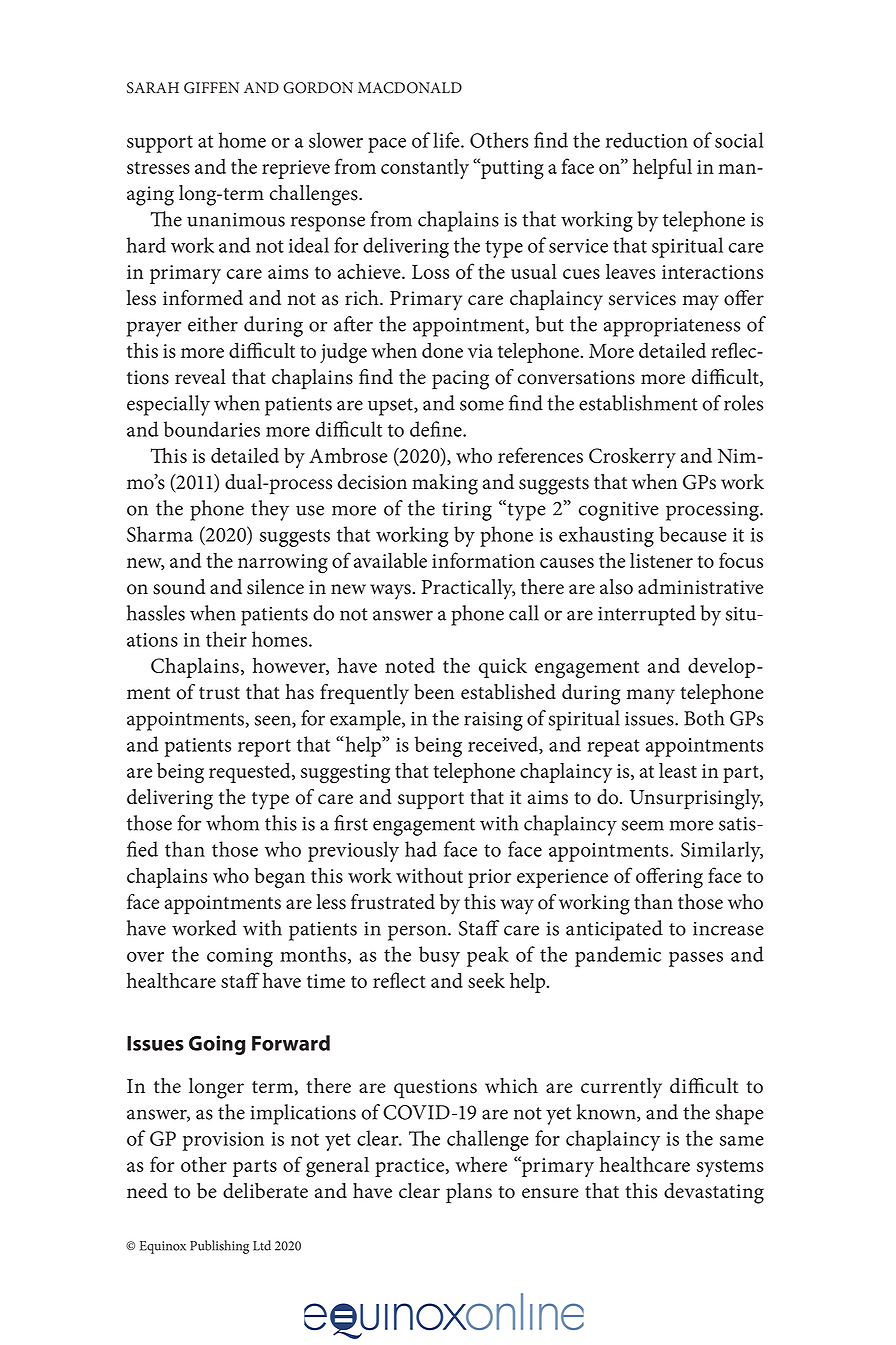 The image size is (896, 1345). Describe the element at coordinates (469, 1193) in the image. I see `plans` at that location.
